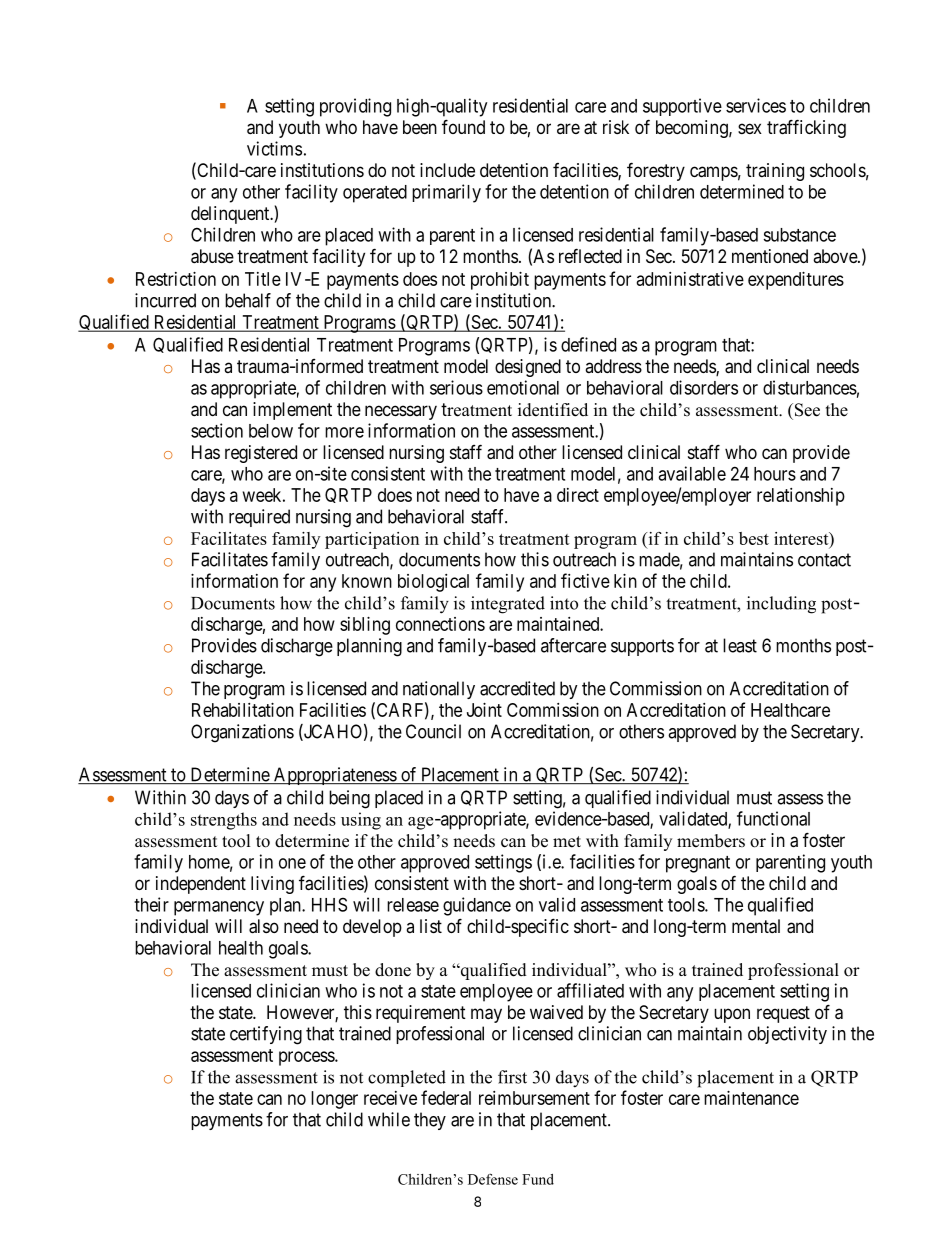  What do you see at coordinates (201, 885) in the screenshot?
I see `independent` at bounding box center [201, 885].
